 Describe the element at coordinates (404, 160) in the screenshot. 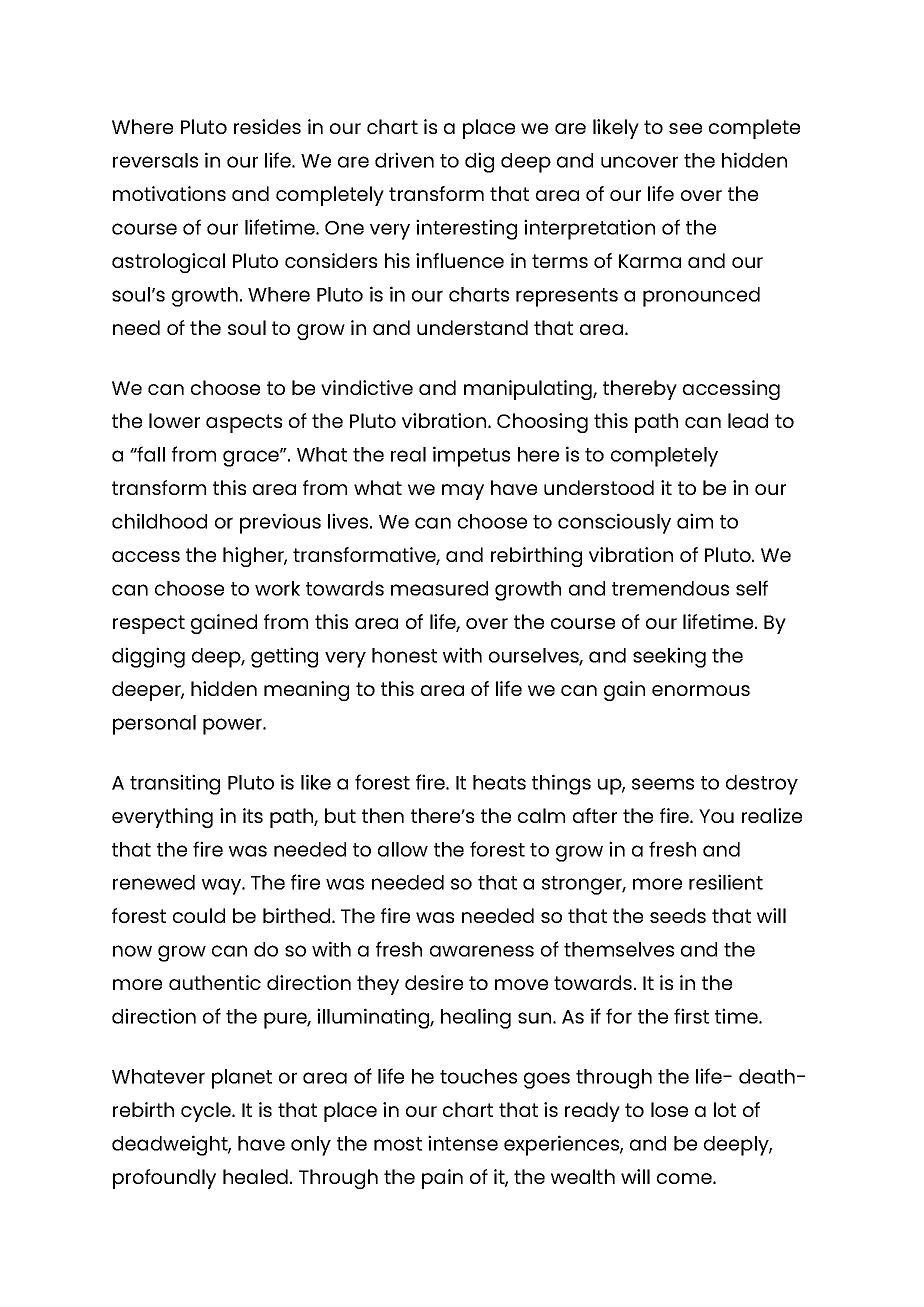

I see `driven` at that location.
